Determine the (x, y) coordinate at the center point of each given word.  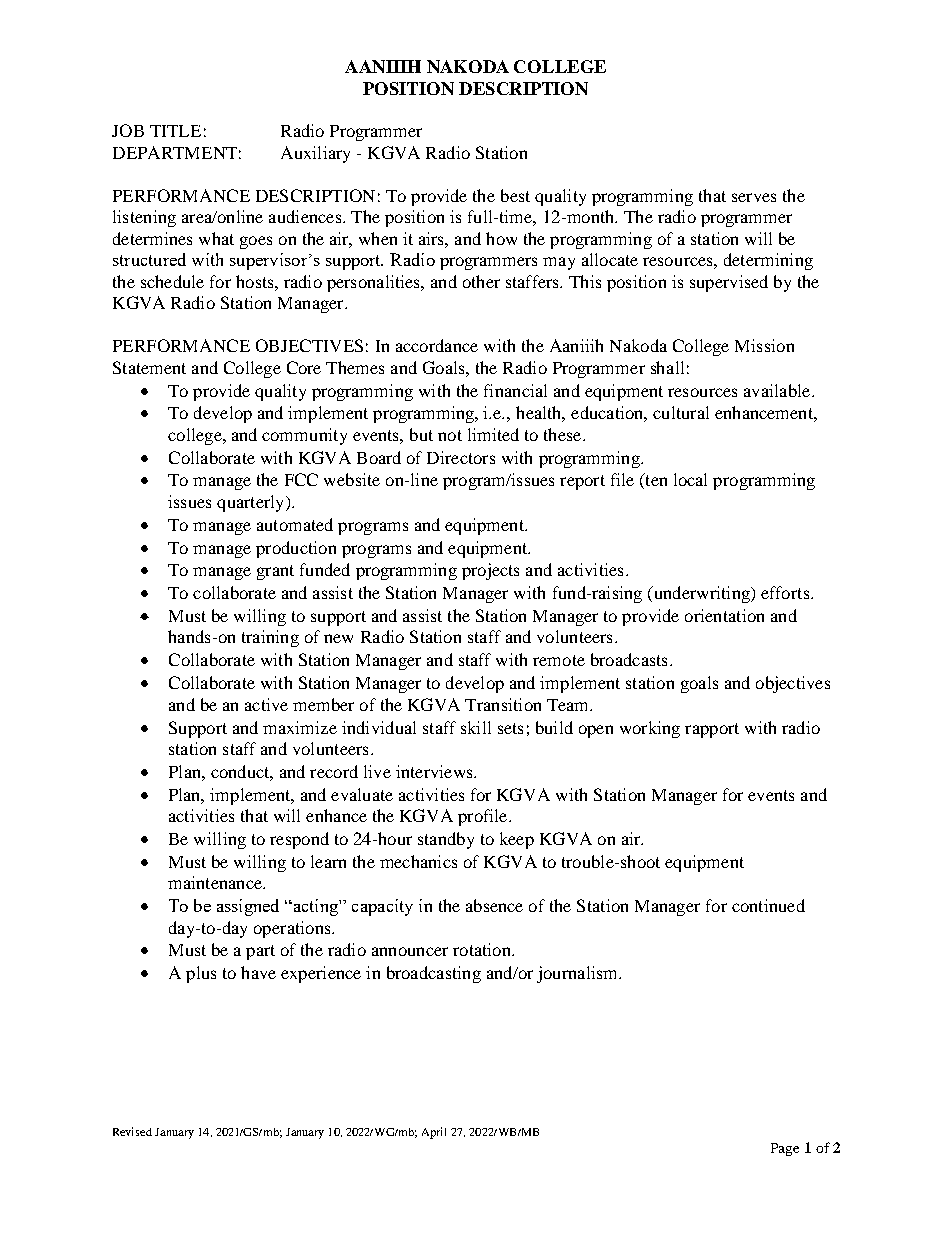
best (515, 195)
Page (785, 1149)
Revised (132, 1131)
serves (754, 197)
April (434, 1133)
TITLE (175, 131)
